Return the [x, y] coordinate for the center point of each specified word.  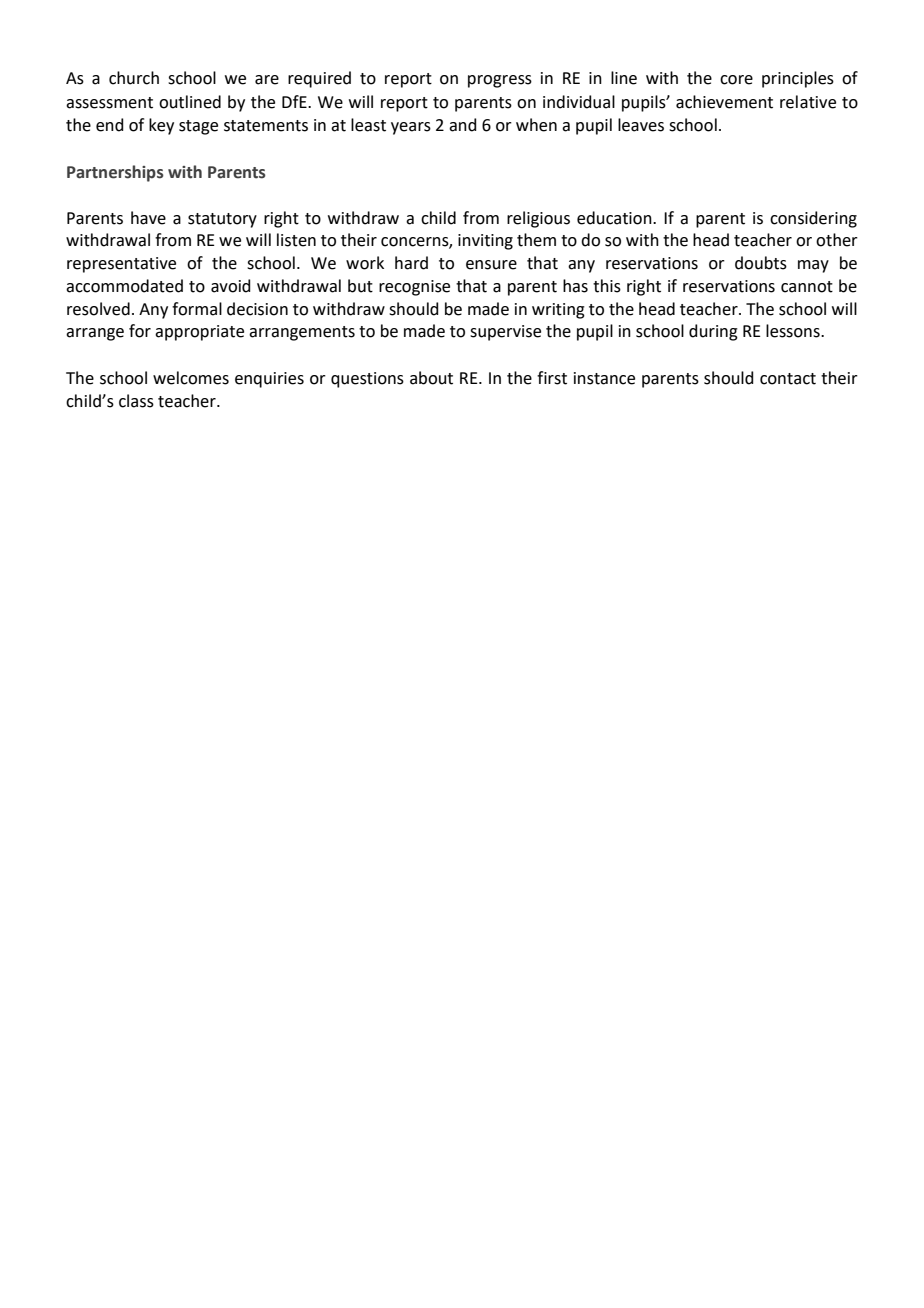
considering [813, 219]
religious [538, 219]
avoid [231, 286]
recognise [414, 288]
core [736, 80]
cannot [807, 287]
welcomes [191, 378]
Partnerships [115, 173]
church [134, 78]
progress [500, 81]
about [431, 378]
